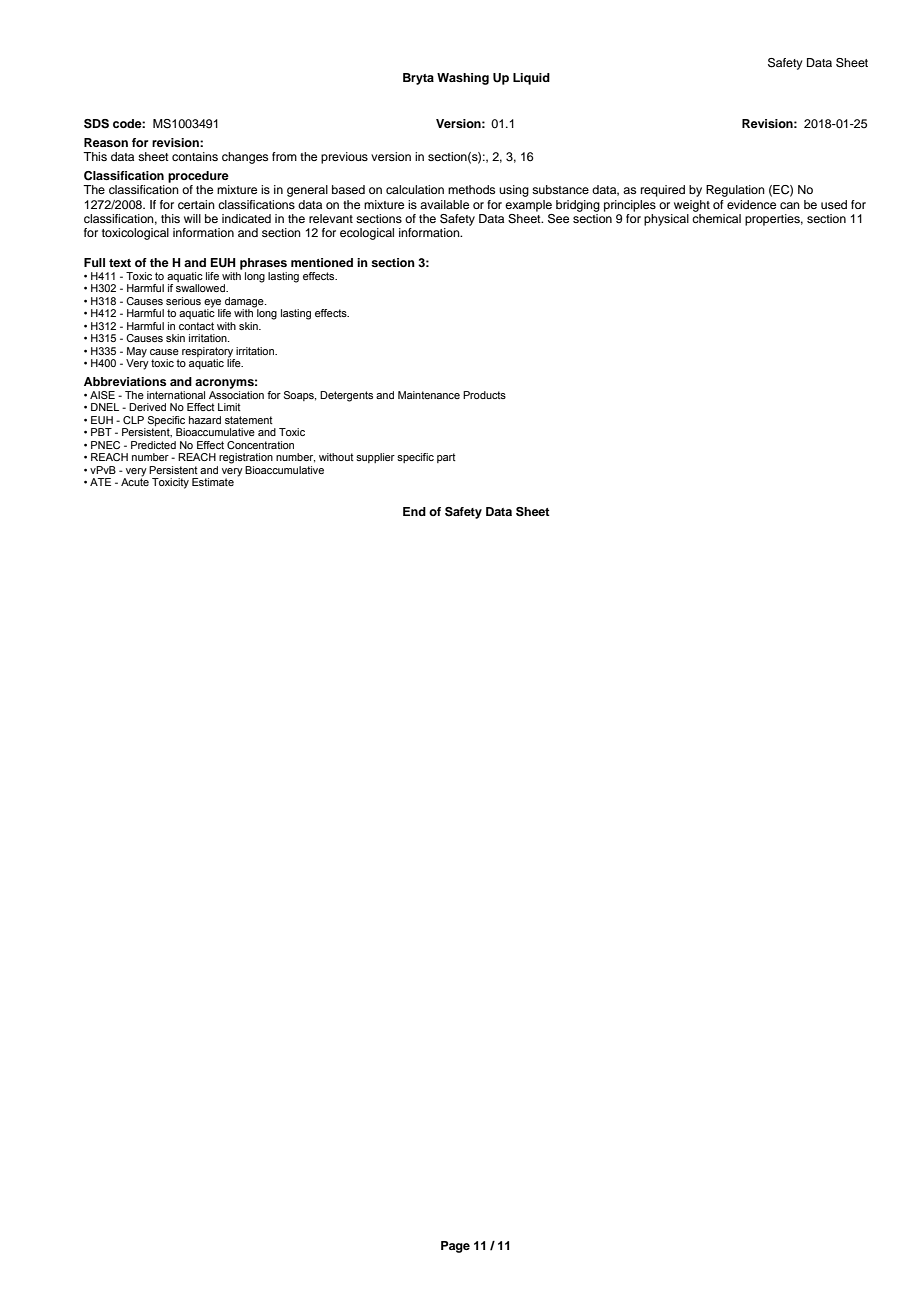 This screenshot has width=924, height=1308. What do you see at coordinates (414, 511) in the screenshot?
I see `End` at bounding box center [414, 511].
